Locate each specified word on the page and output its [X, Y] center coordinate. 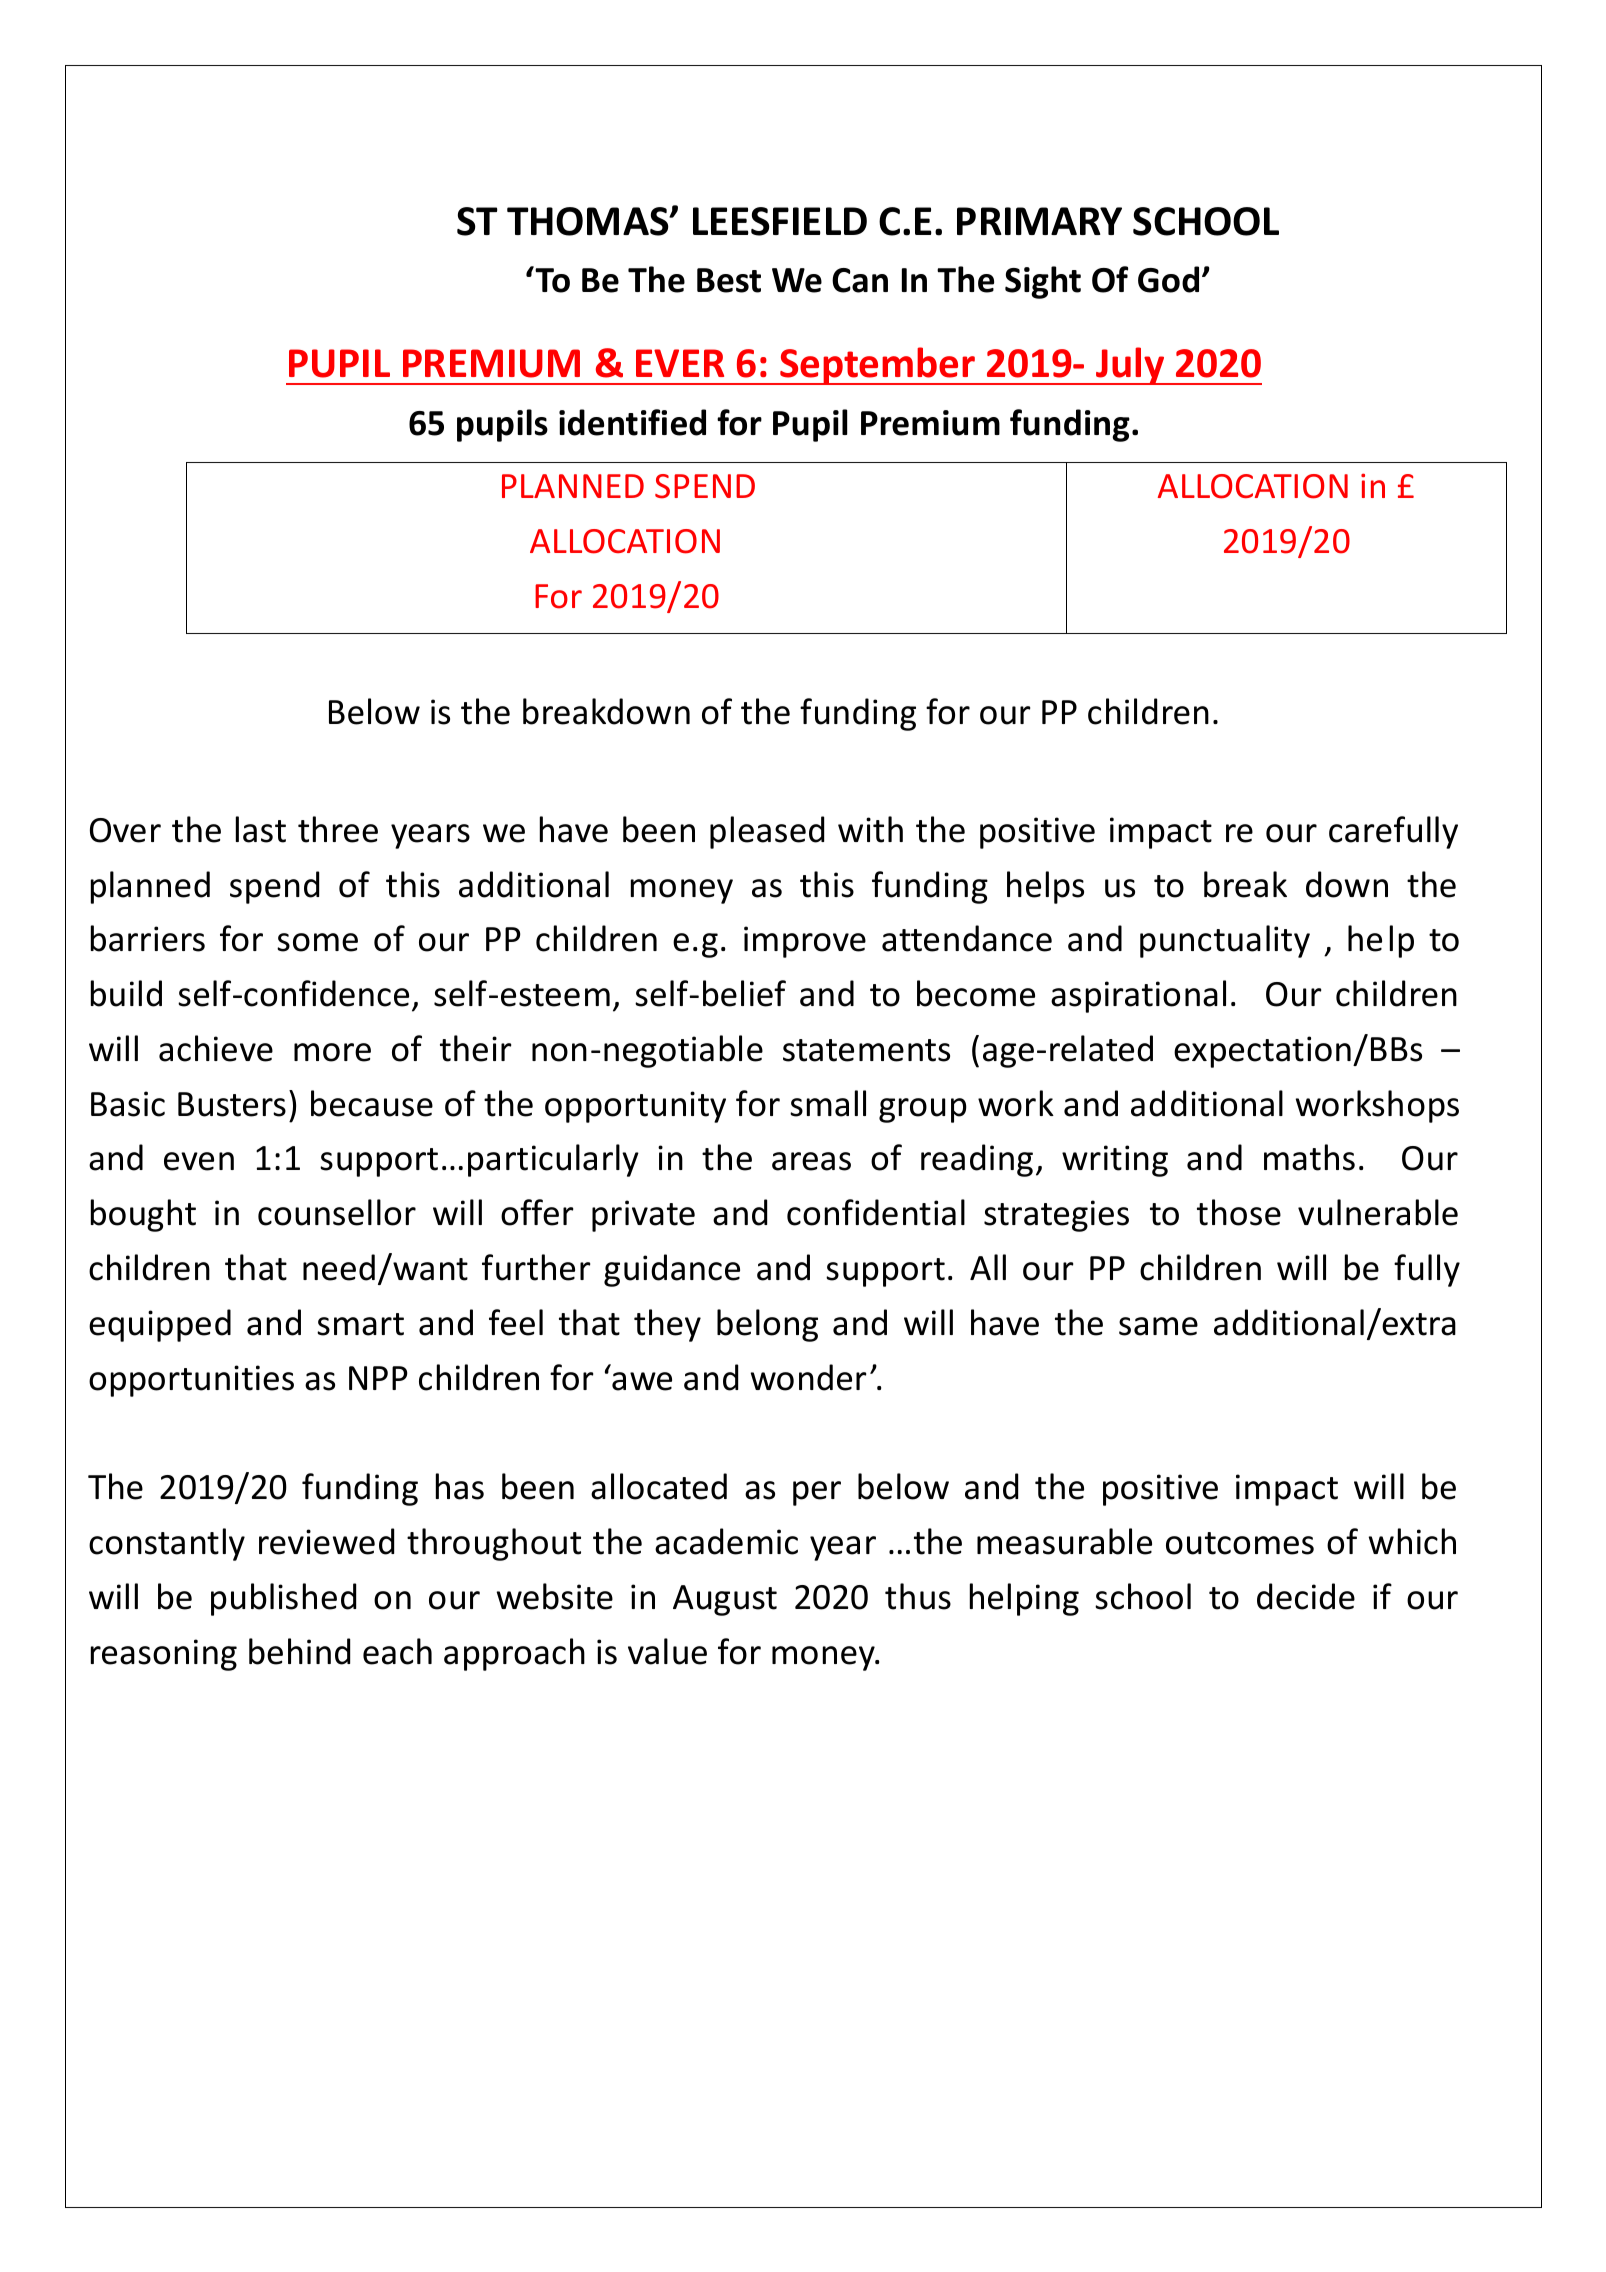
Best [729, 280]
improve [805, 942]
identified [632, 422]
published [283, 1599]
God [1168, 279]
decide [1306, 1596]
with [870, 829]
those [1239, 1212]
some [317, 942]
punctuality [1225, 941]
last [261, 829]
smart [360, 1324]
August [725, 1600]
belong [767, 1325]
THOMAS [589, 221]
